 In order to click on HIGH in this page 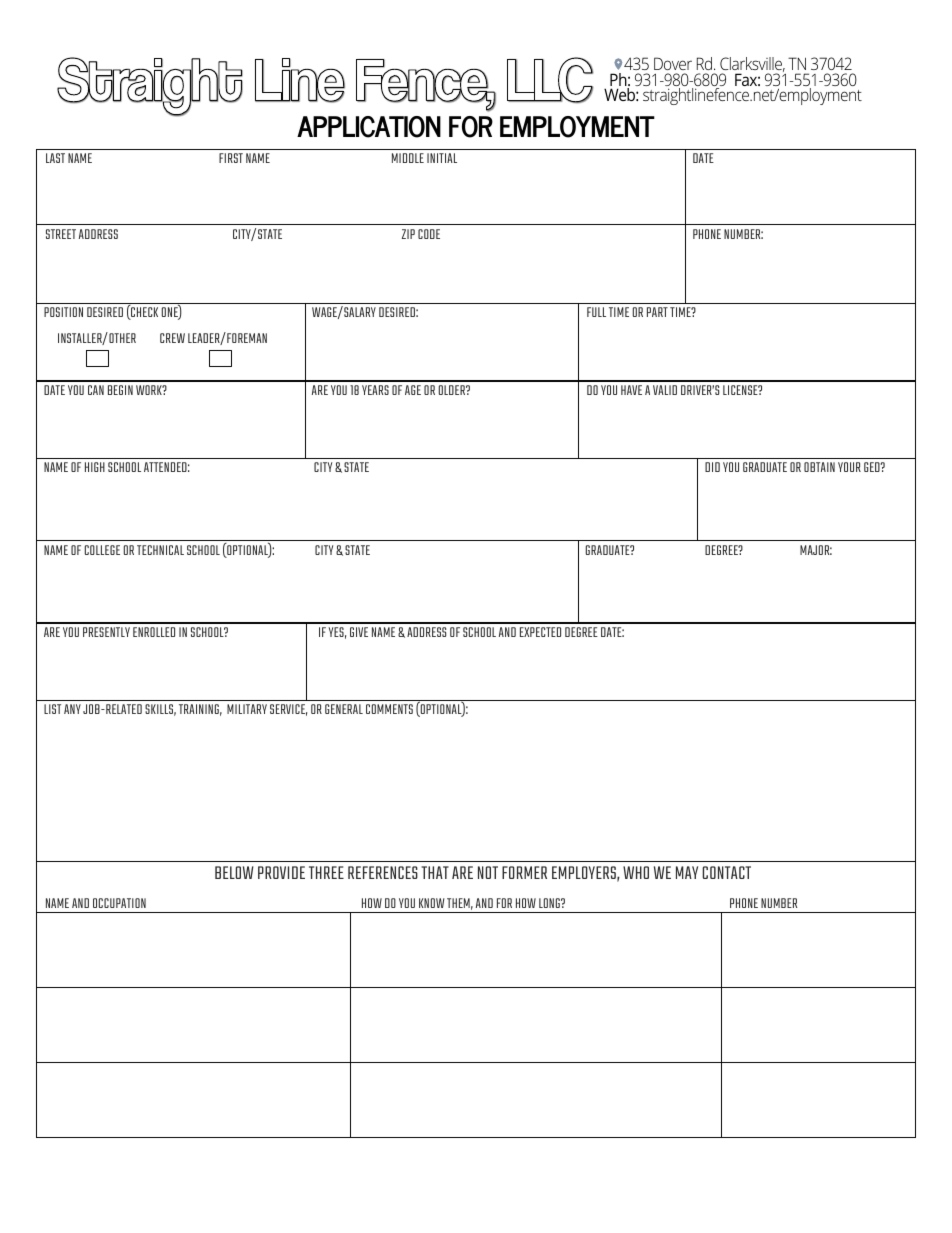, I will do `click(95, 467)`.
